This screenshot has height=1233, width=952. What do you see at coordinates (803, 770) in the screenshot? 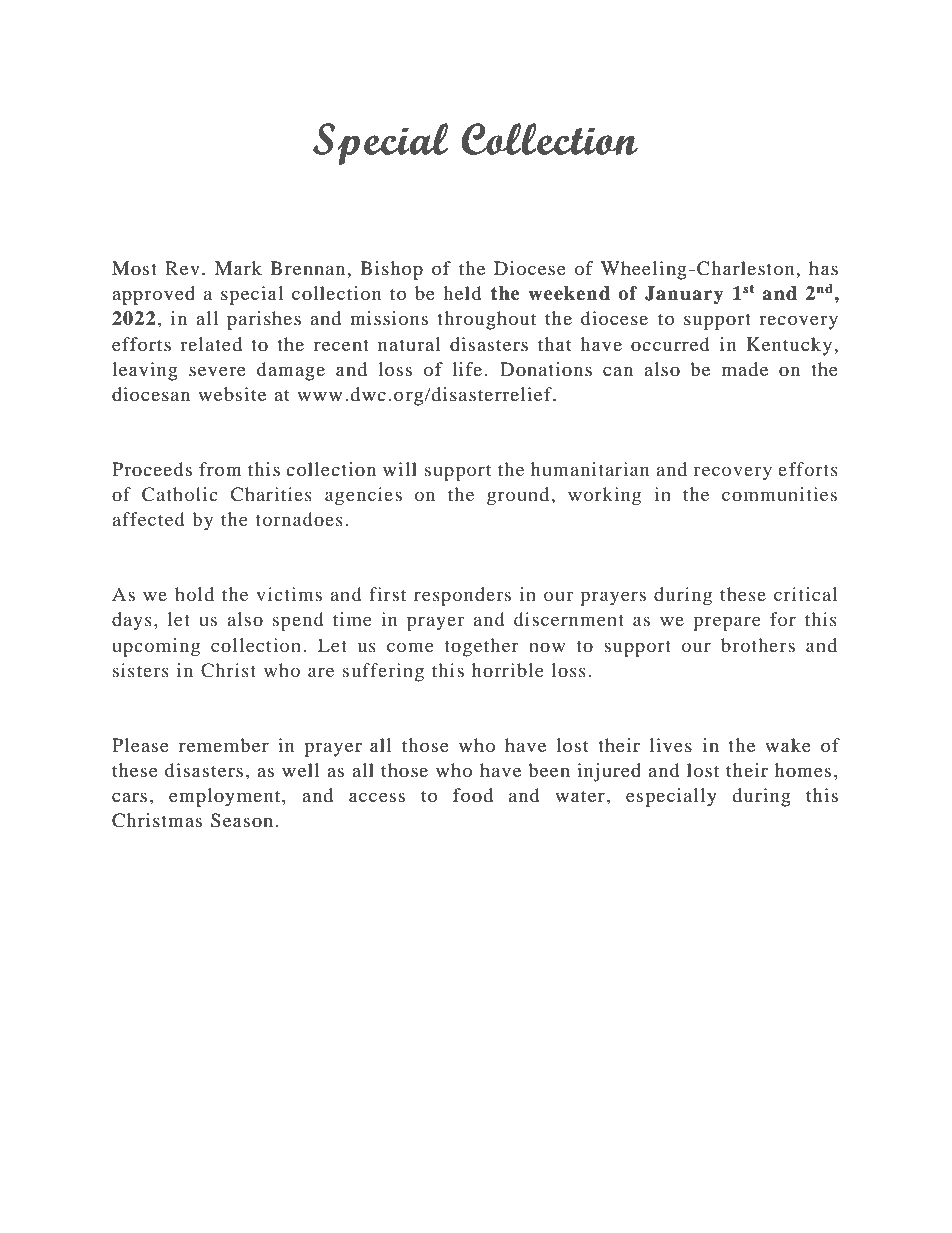
I see `homes` at bounding box center [803, 770].
